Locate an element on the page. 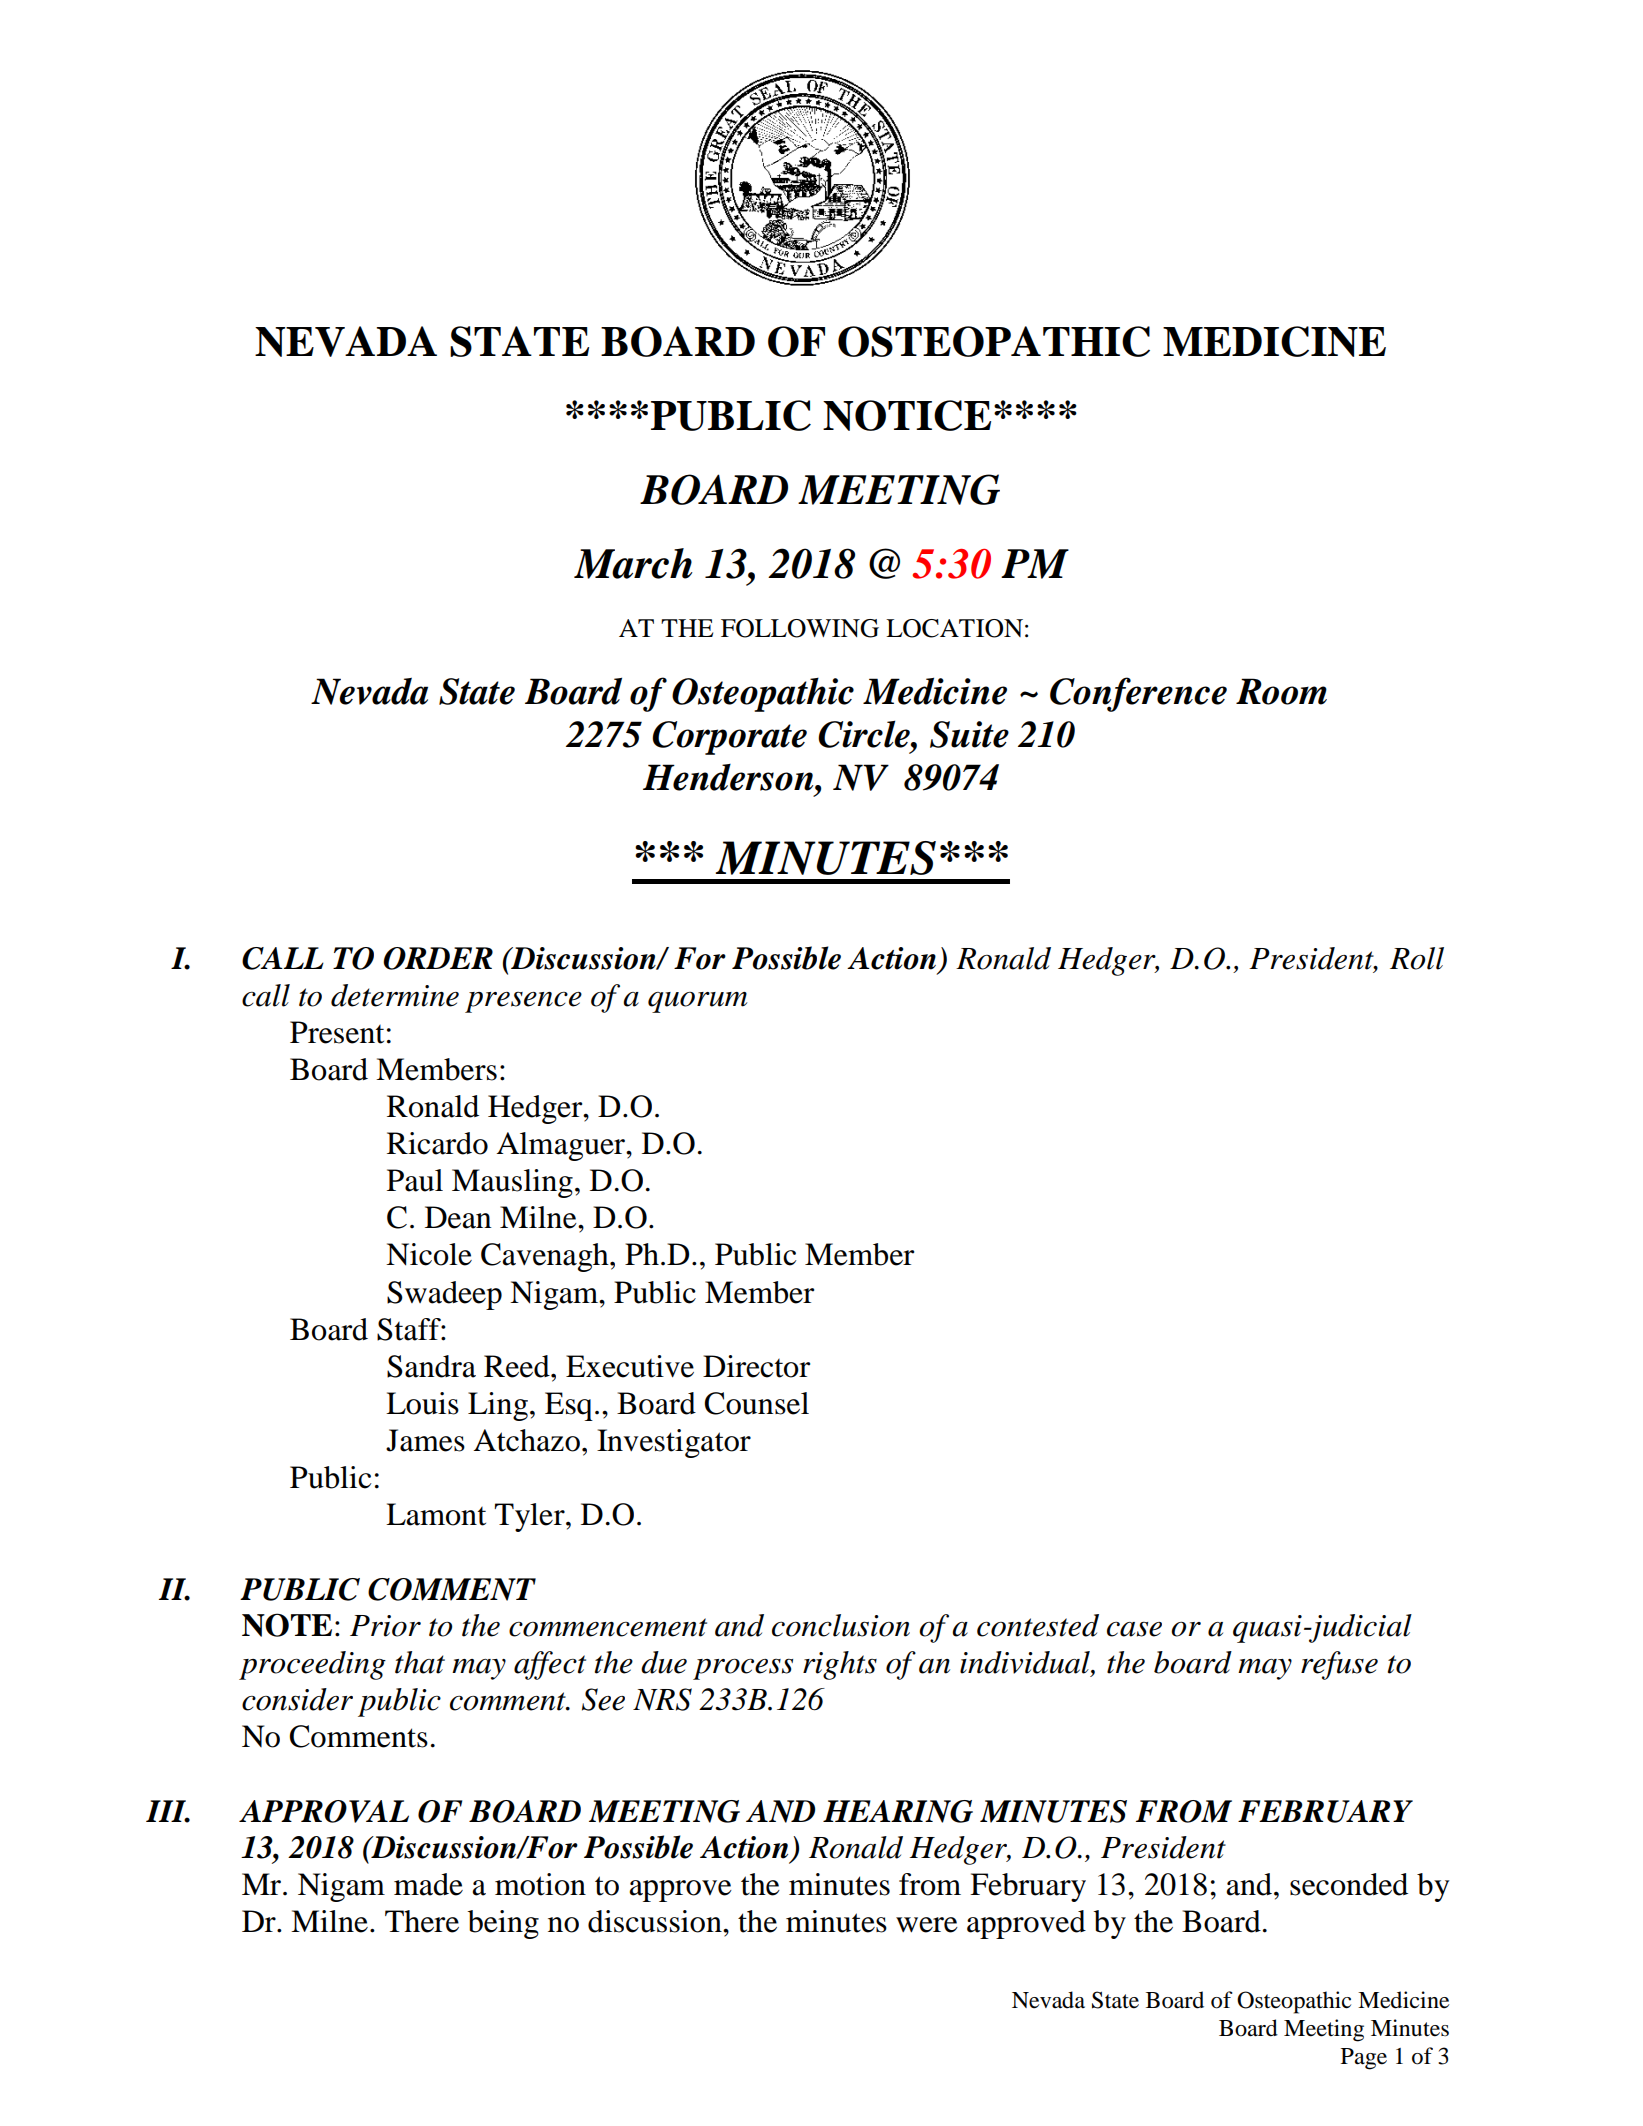 The image size is (1643, 2126). conclusion is located at coordinates (841, 1625).
